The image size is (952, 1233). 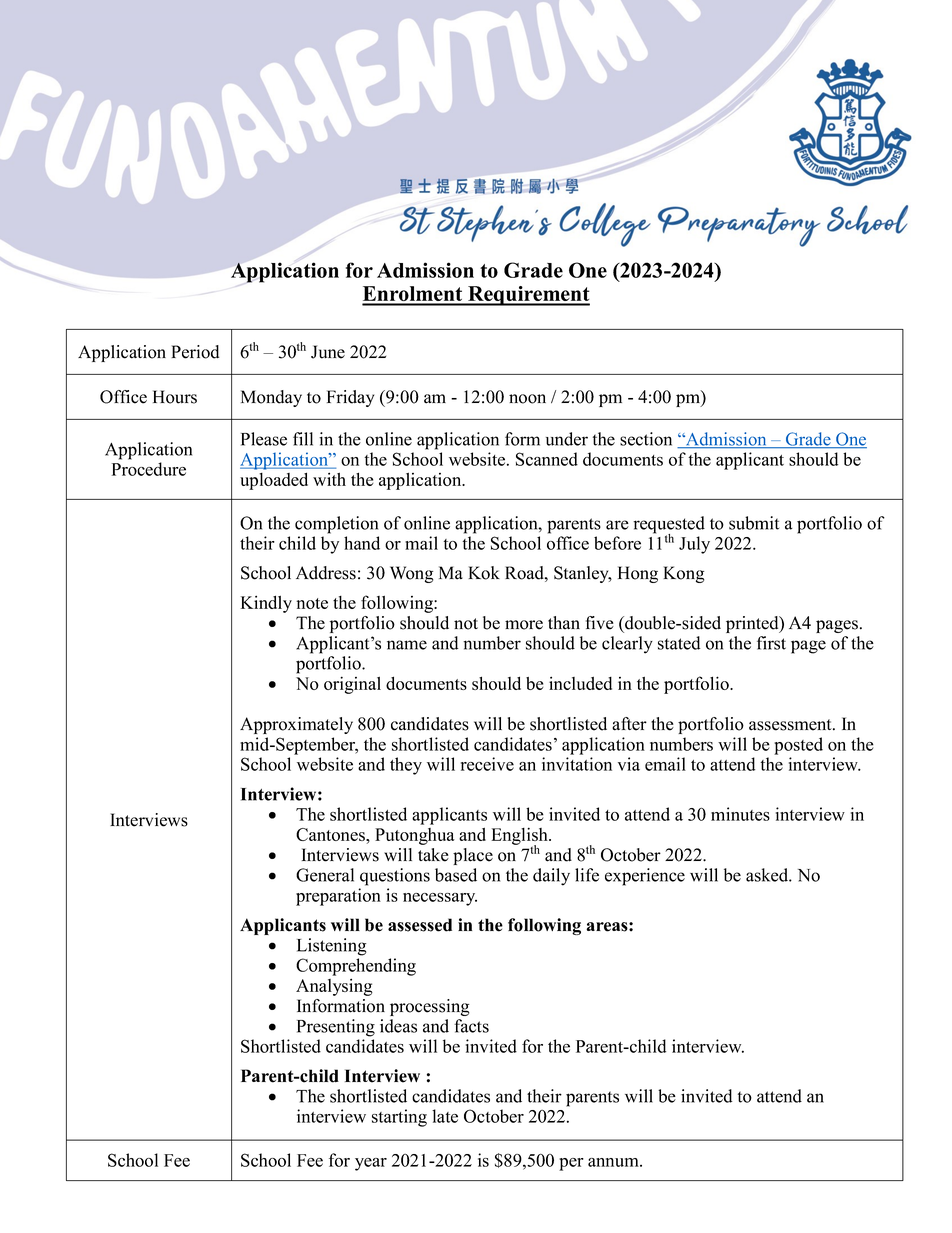 What do you see at coordinates (195, 352) in the screenshot?
I see `Period` at bounding box center [195, 352].
